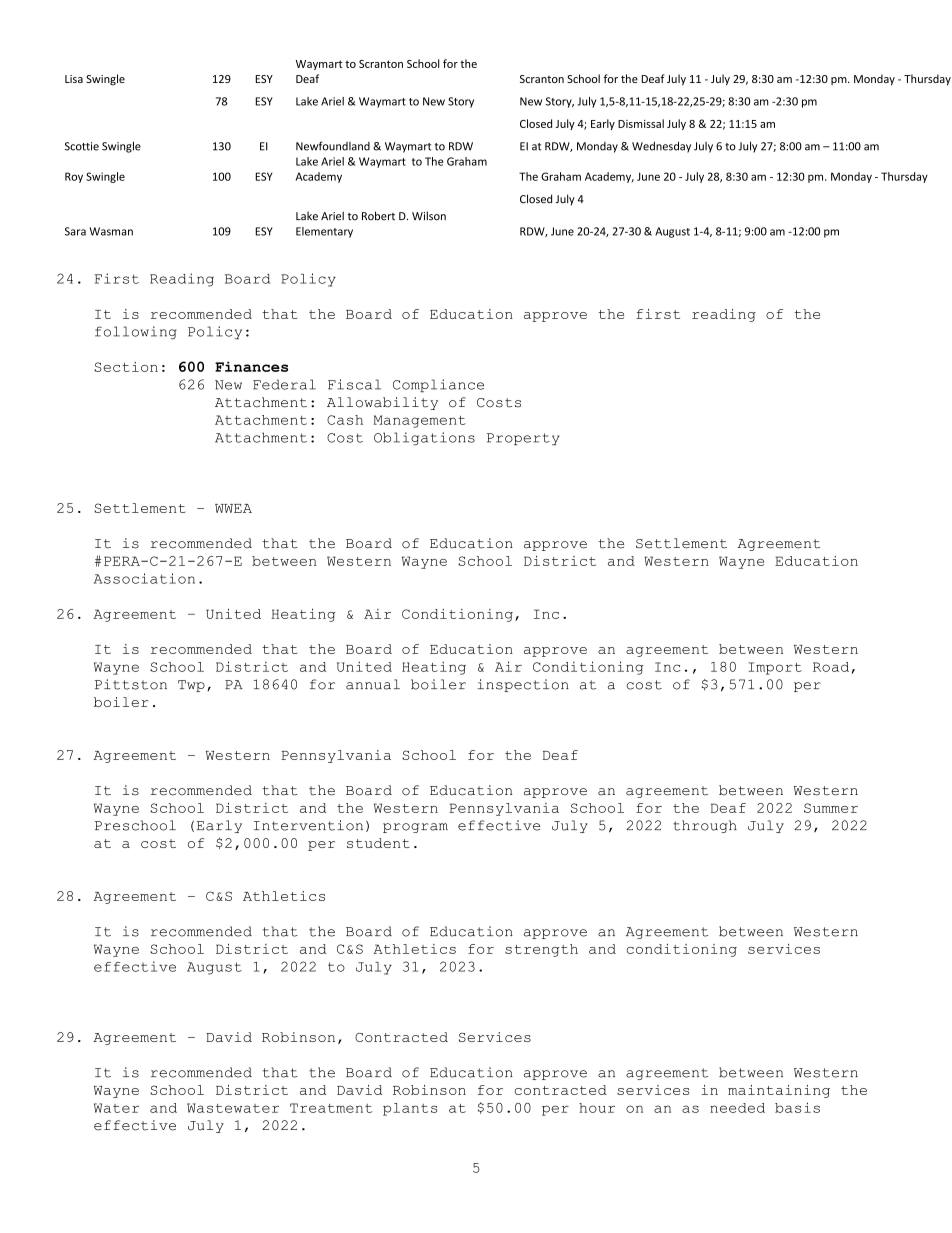 The image size is (952, 1233). I want to click on Import, so click(775, 668).
